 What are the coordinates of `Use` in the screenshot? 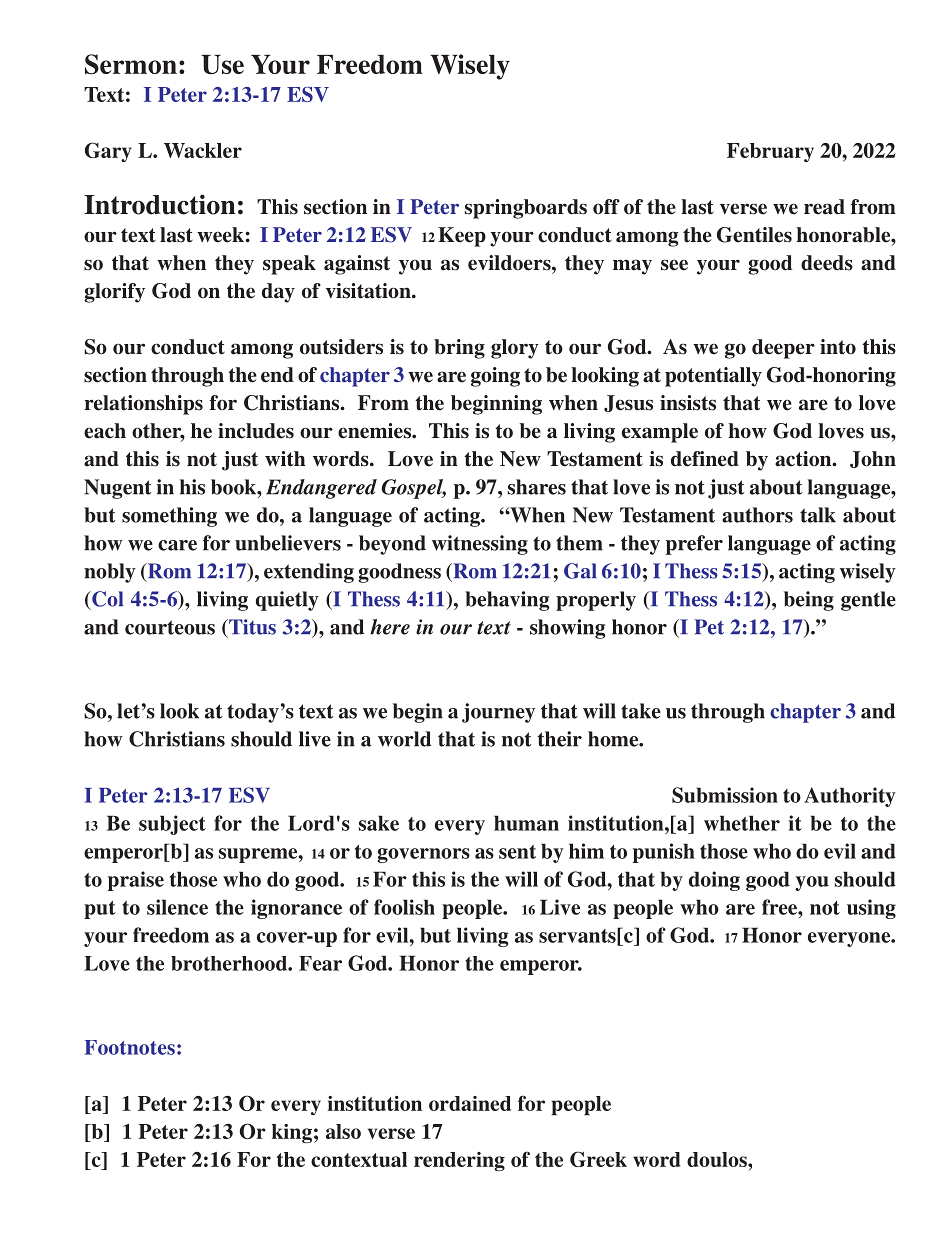 It's located at (222, 65).
